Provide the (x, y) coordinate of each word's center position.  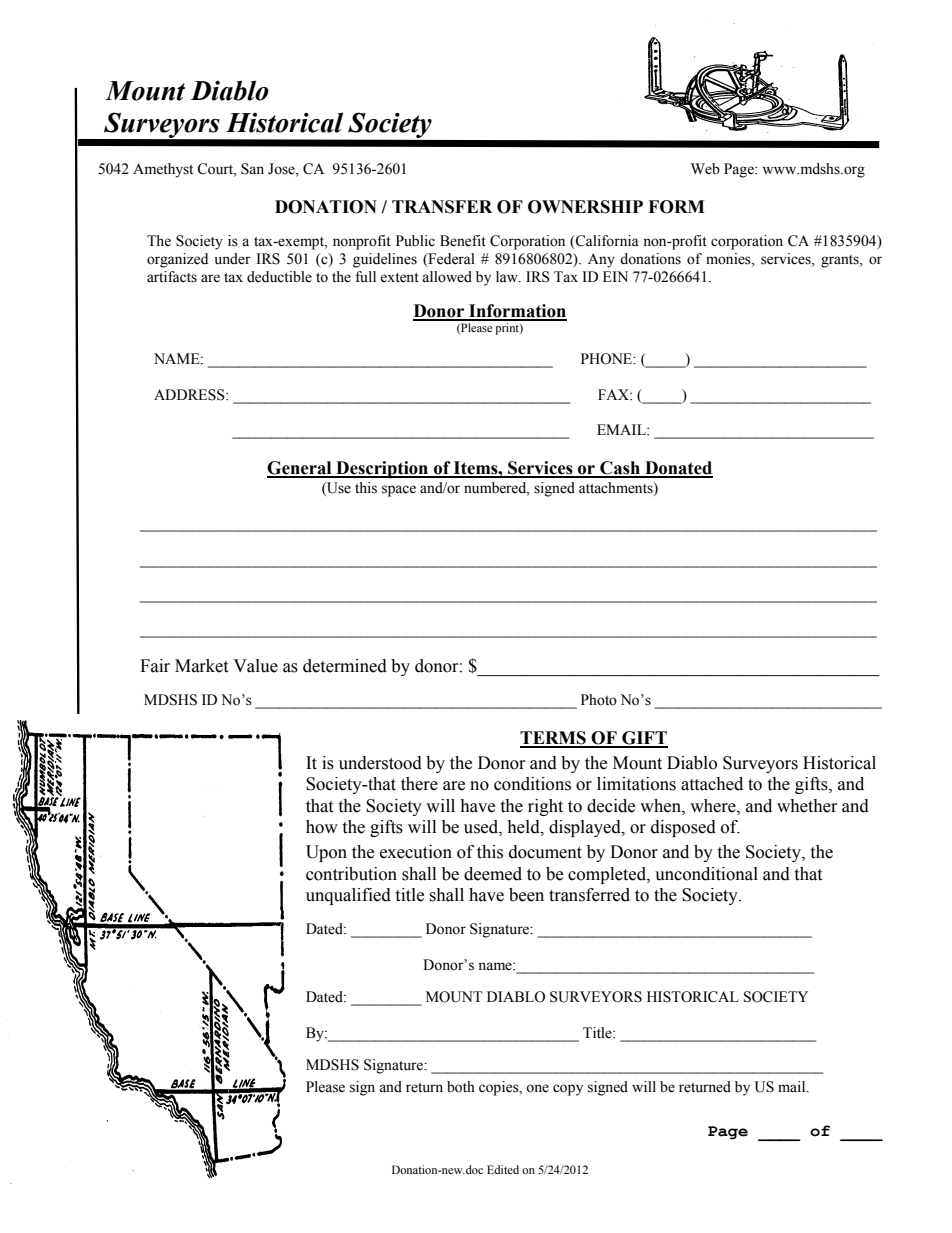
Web (705, 169)
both (461, 1087)
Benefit (463, 241)
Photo (599, 700)
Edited (503, 1169)
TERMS (554, 739)
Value (255, 666)
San (252, 169)
